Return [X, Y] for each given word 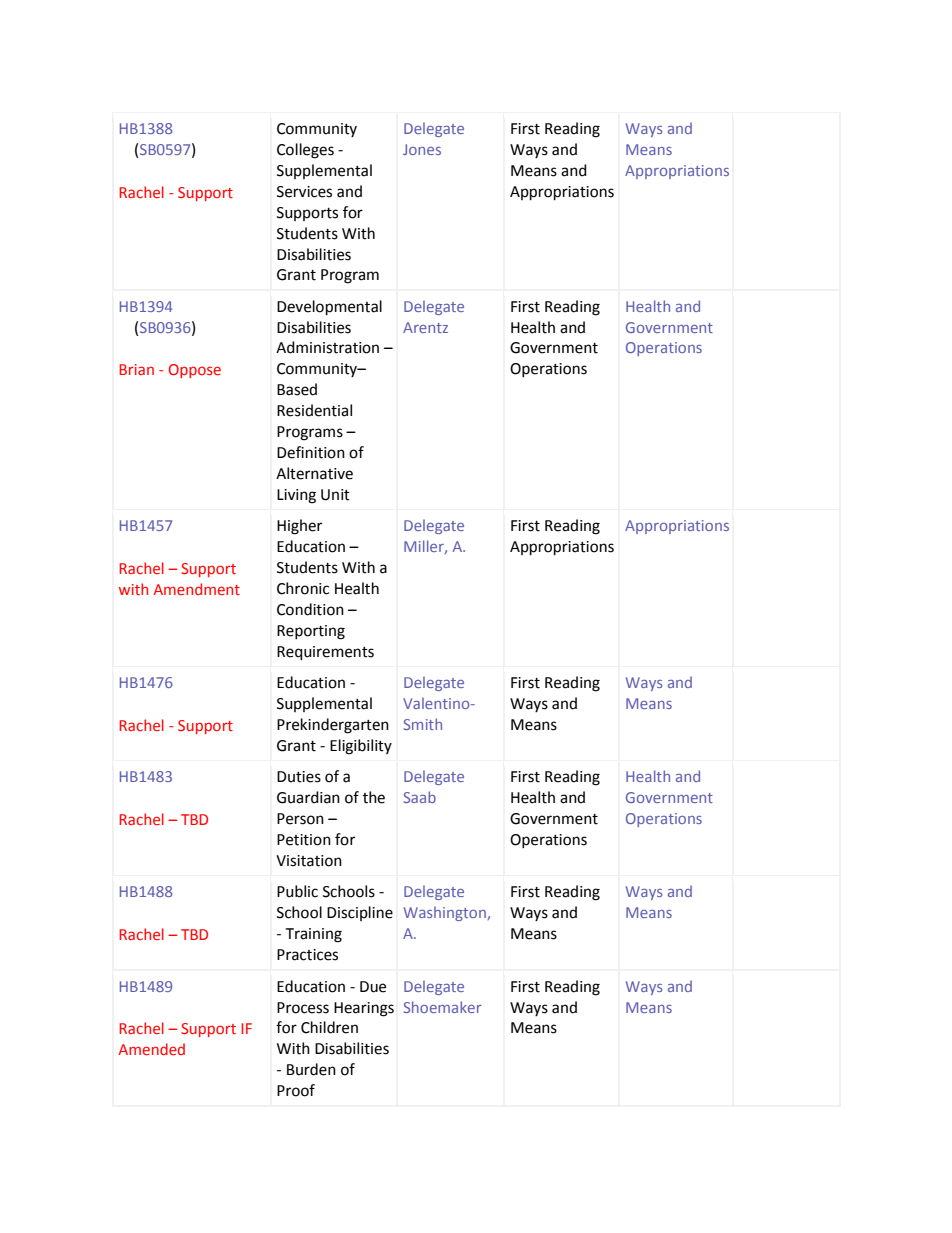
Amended [151, 1049]
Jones [422, 149]
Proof [296, 1090]
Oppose [195, 371]
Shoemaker [443, 1007]
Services [304, 192]
